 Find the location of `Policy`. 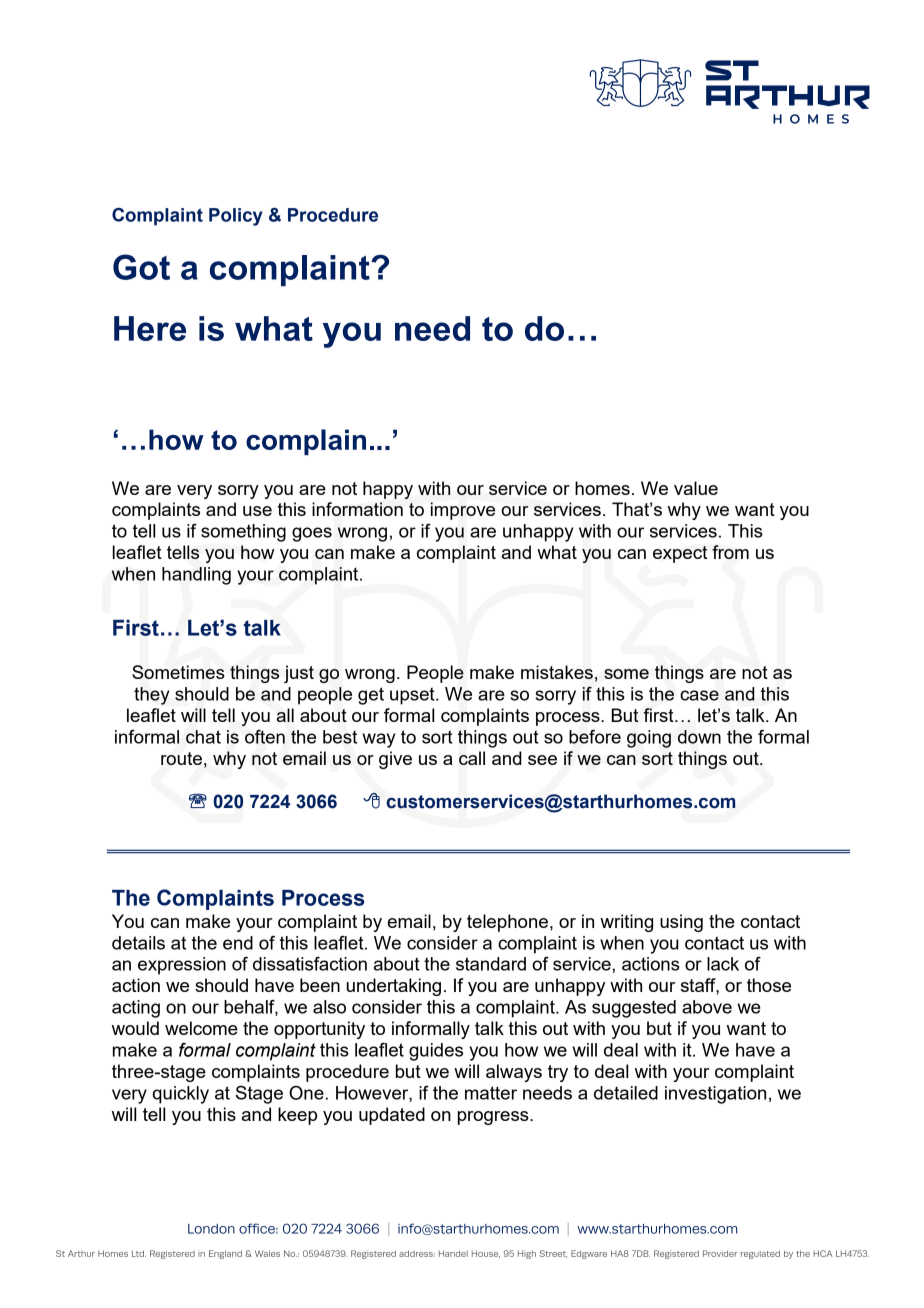

Policy is located at coordinates (236, 217).
